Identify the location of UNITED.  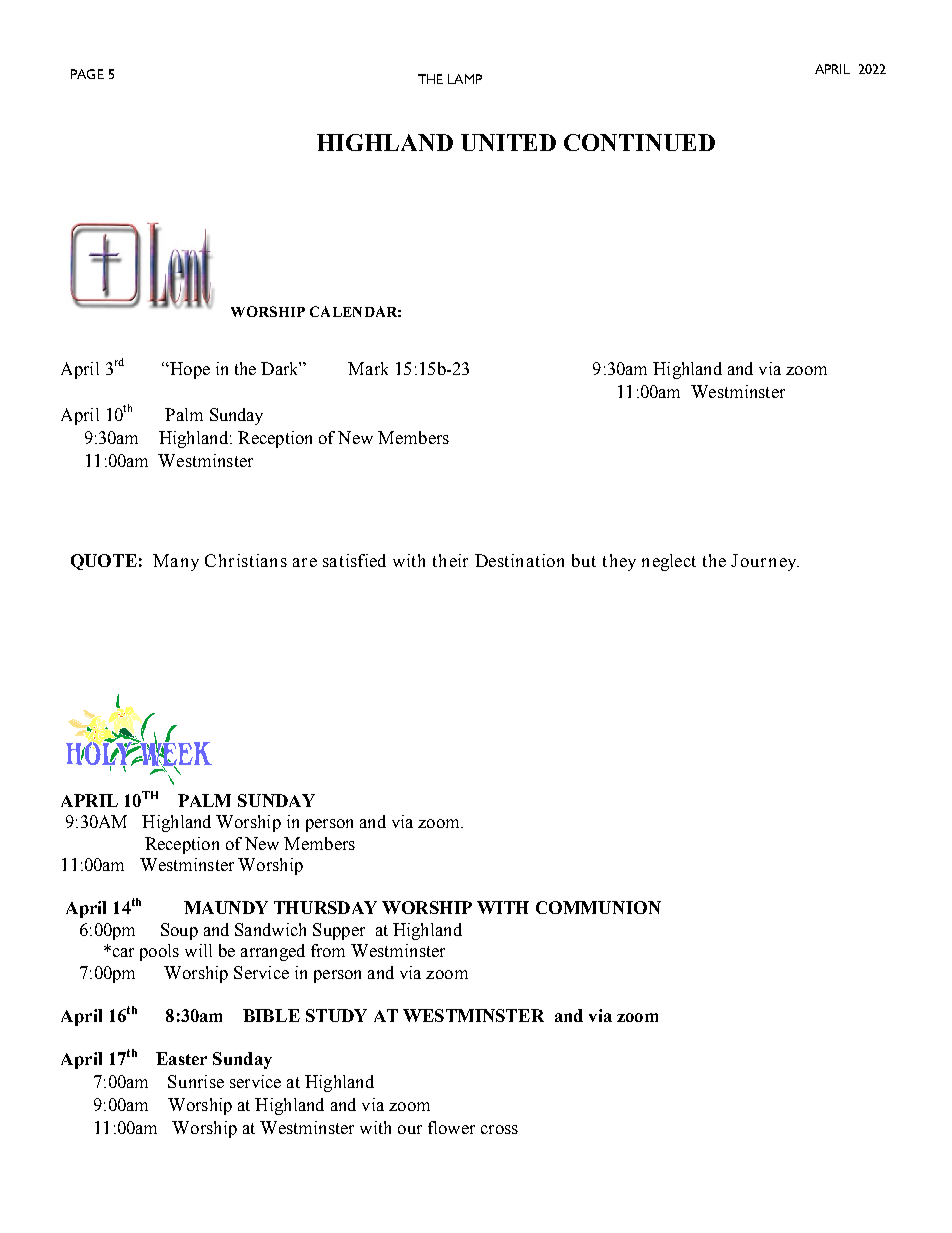
(508, 142).
